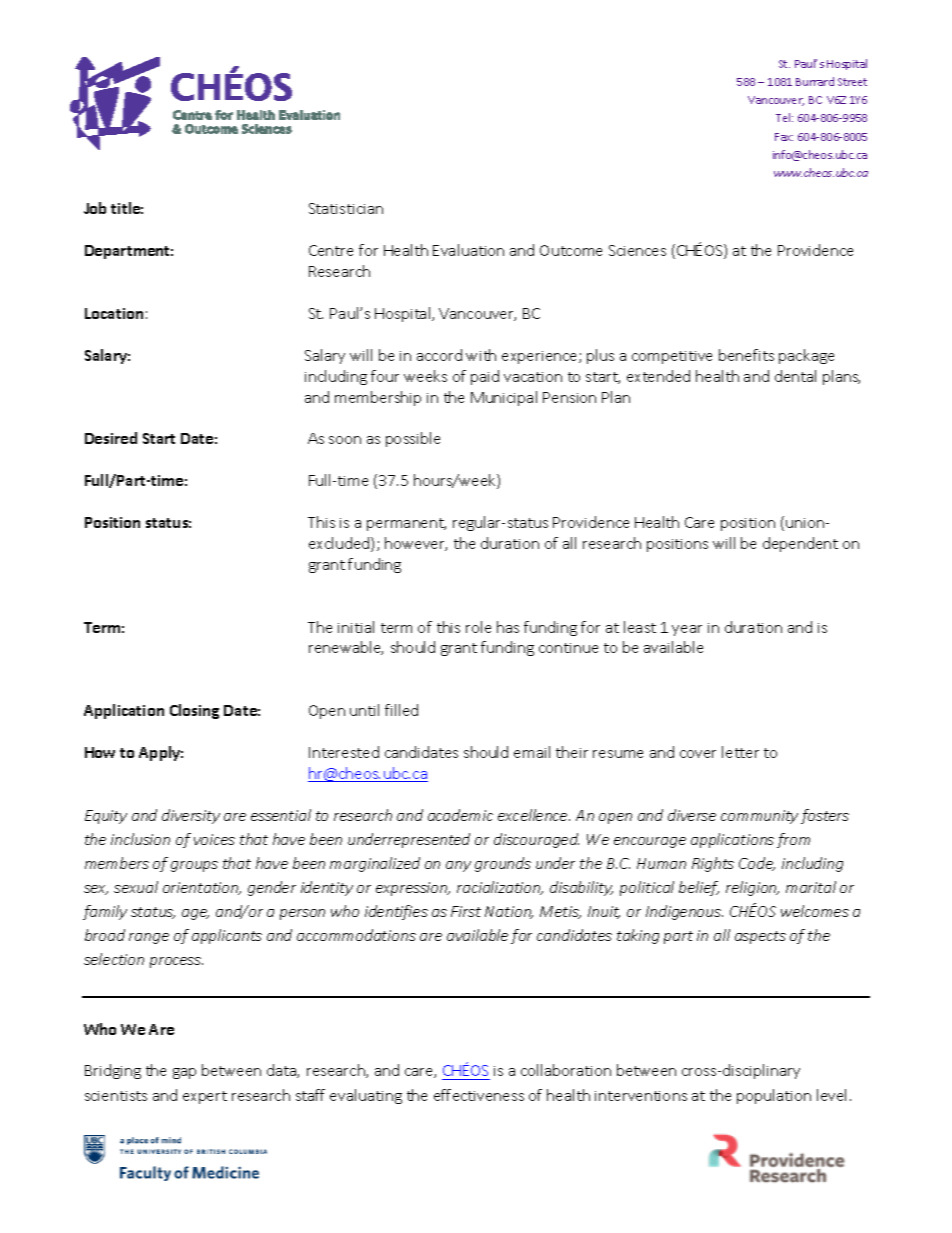 The height and width of the screenshot is (1233, 952). Describe the element at coordinates (795, 376) in the screenshot. I see `dental` at that location.
